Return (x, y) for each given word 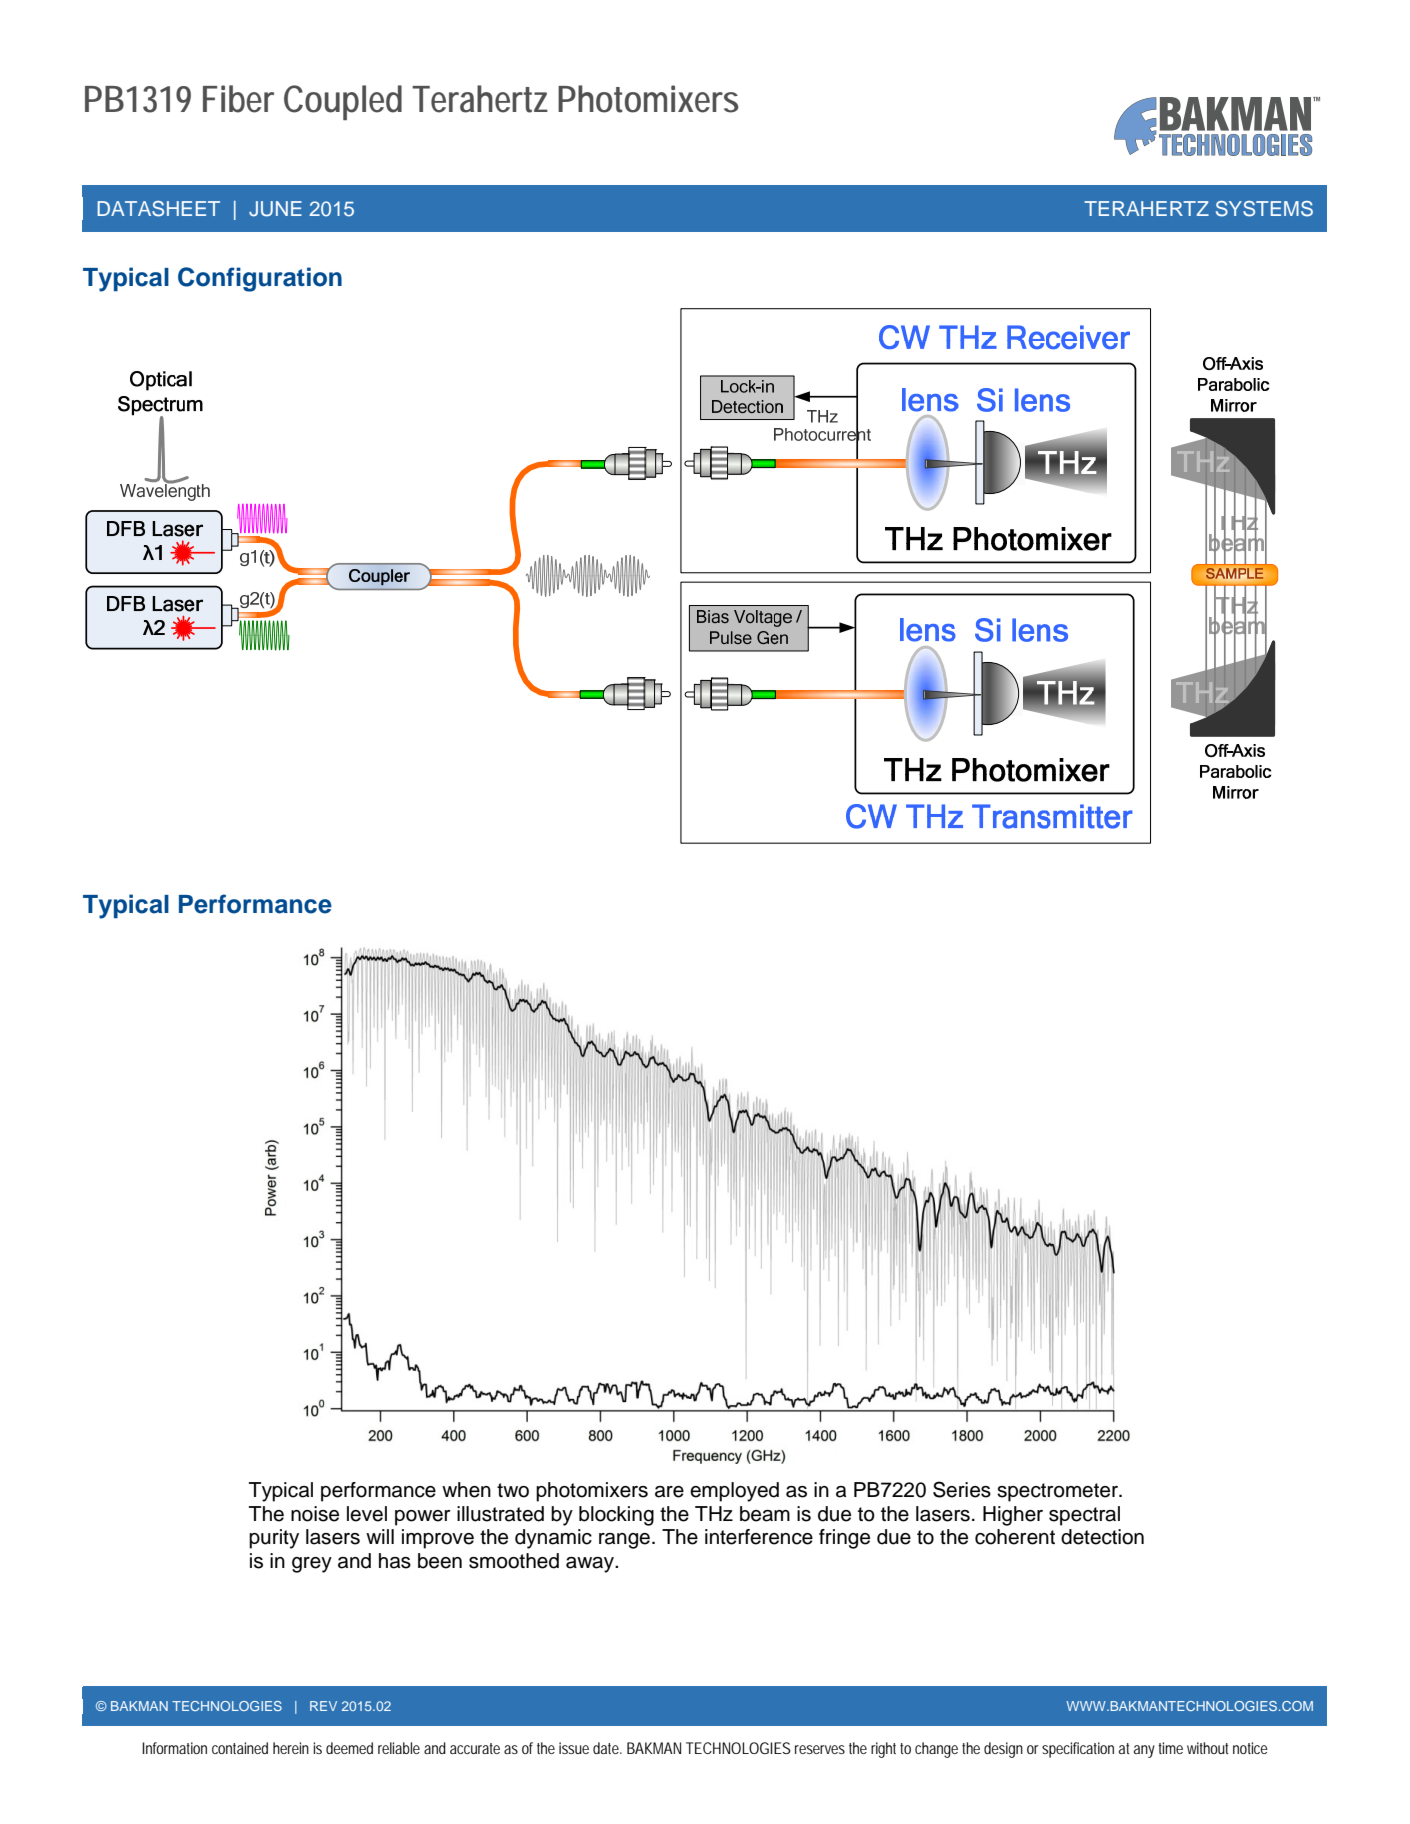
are (669, 1492)
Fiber (238, 99)
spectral (1084, 1516)
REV (323, 1706)
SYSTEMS (1264, 209)
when (466, 1490)
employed (734, 1492)
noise (315, 1514)
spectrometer (1058, 1492)
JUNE (275, 209)
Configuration (260, 279)
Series (962, 1489)
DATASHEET (158, 209)
